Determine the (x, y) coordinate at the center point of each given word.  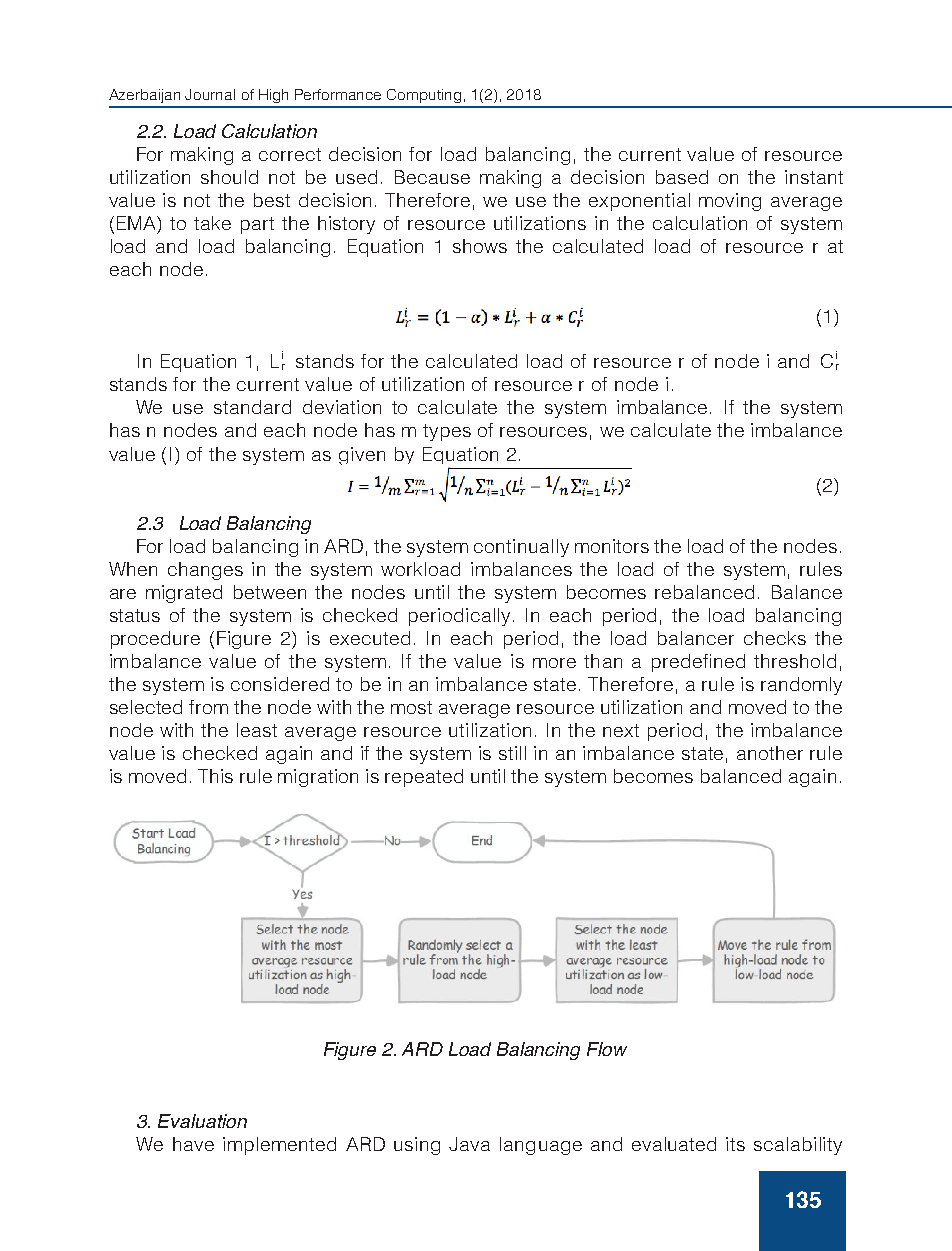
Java (469, 1144)
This (215, 776)
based (682, 177)
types (447, 432)
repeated (424, 778)
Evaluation (202, 1121)
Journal (210, 94)
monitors (612, 546)
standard (252, 407)
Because (432, 177)
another (770, 753)
